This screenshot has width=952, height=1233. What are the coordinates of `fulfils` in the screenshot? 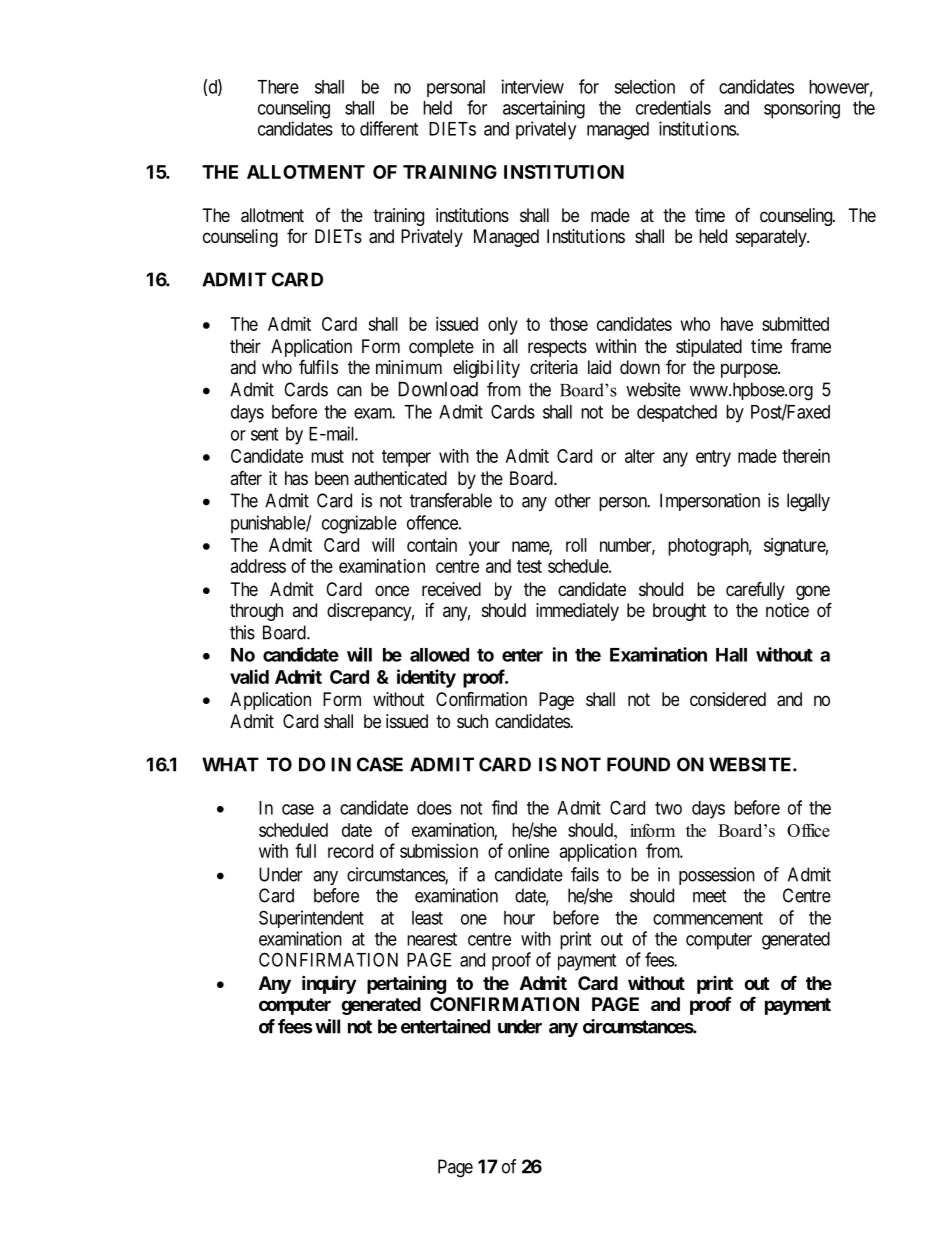 It's located at (318, 366).
